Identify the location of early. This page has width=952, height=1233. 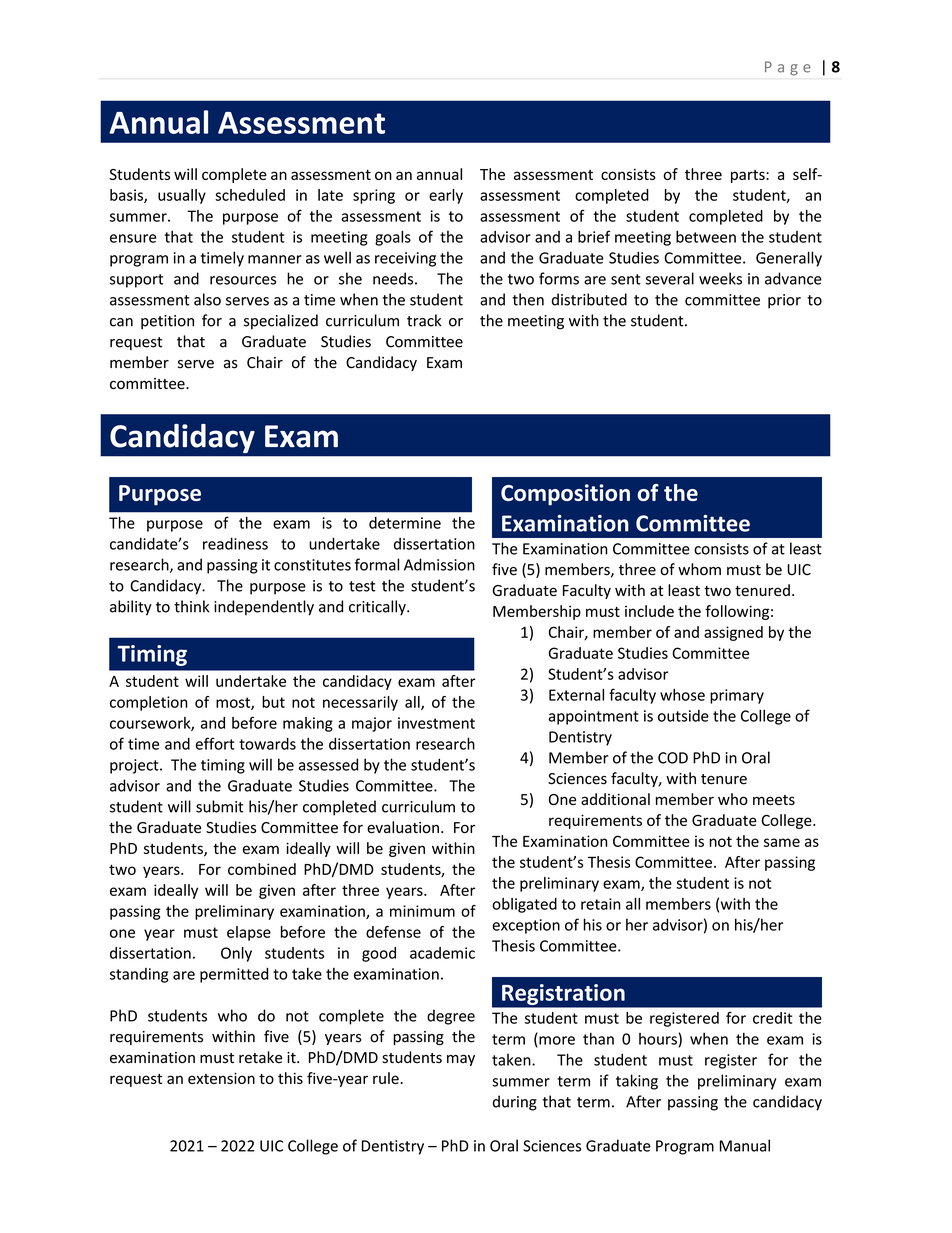
(446, 196).
